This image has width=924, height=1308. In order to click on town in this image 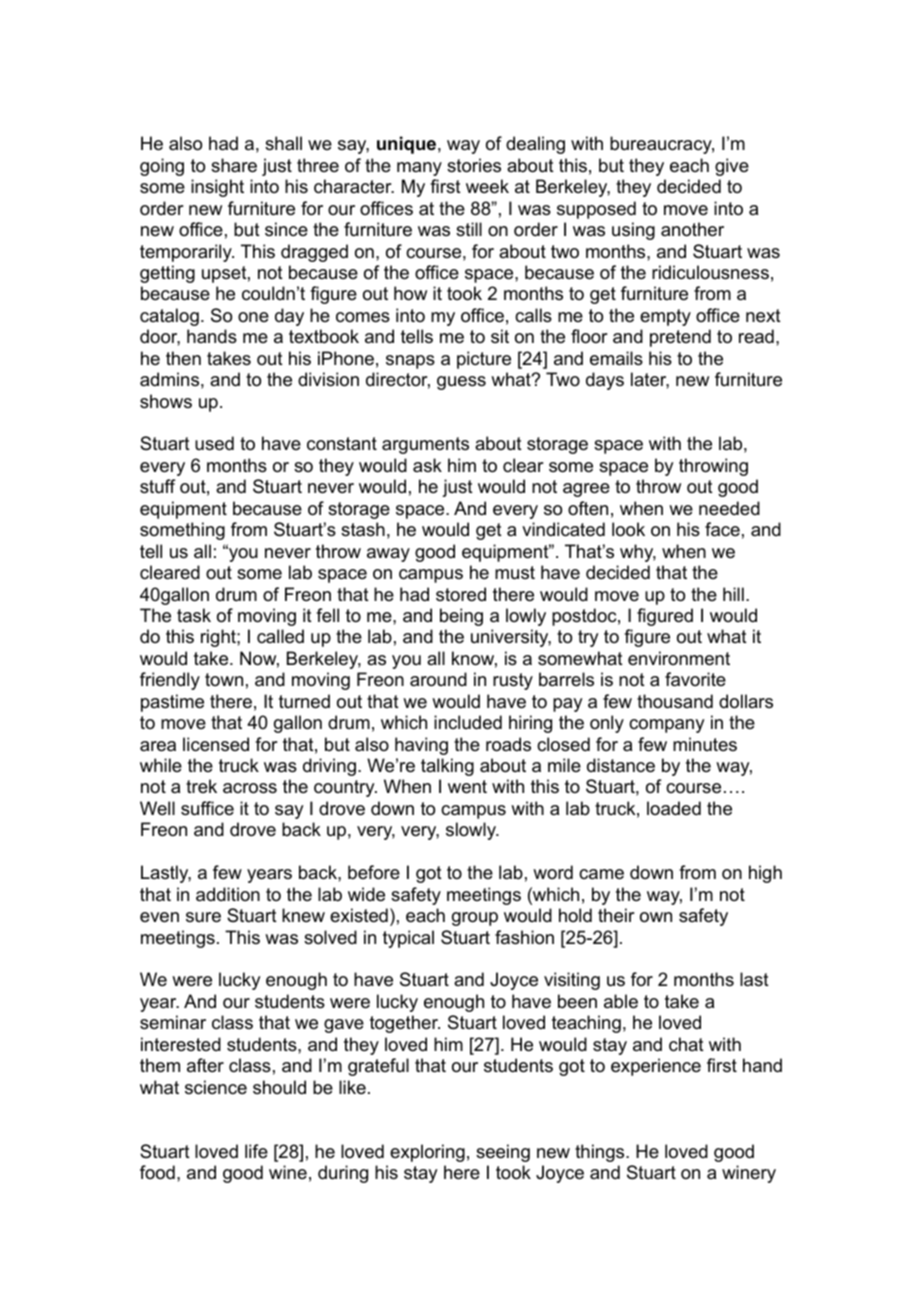, I will do `click(224, 679)`.
